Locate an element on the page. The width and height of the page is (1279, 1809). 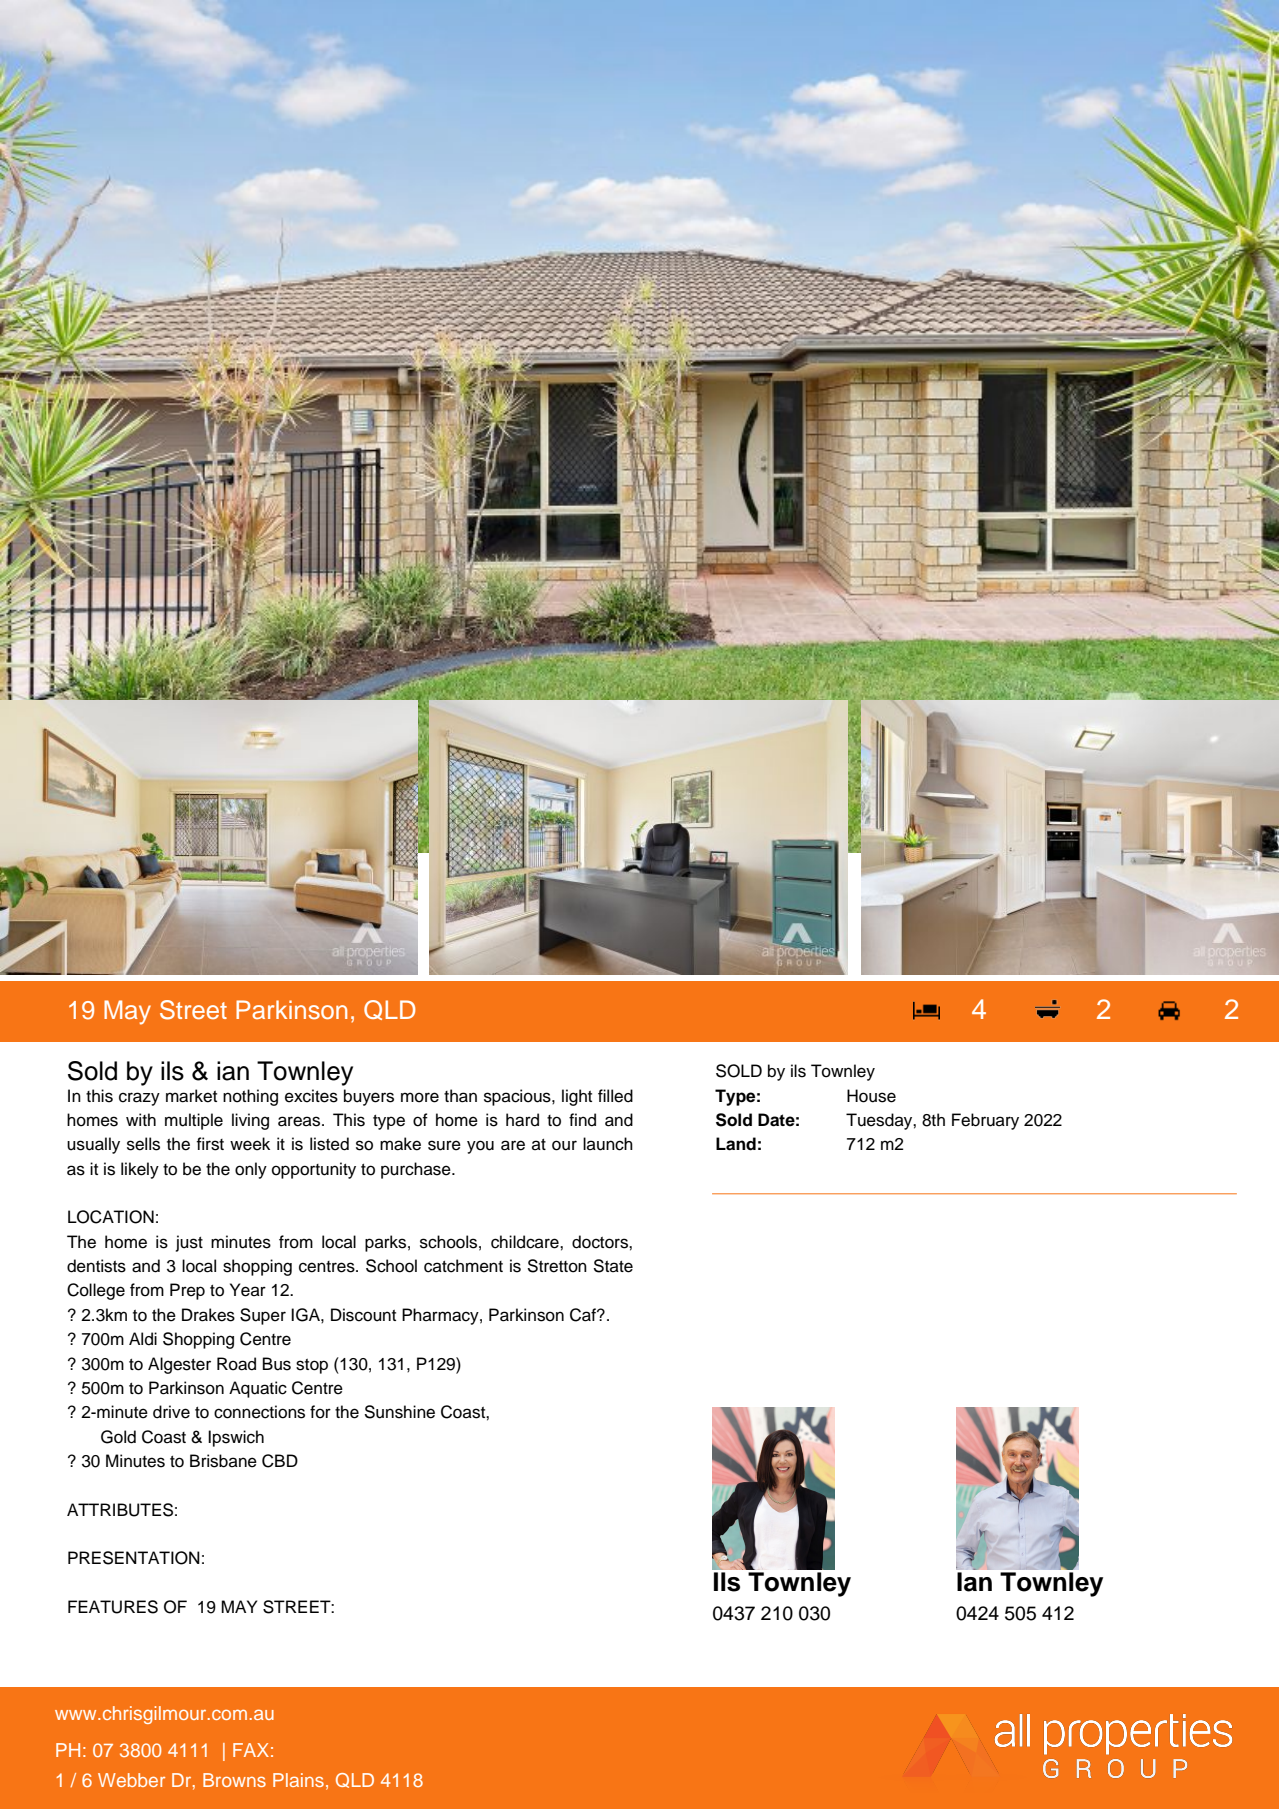
doctors is located at coordinates (601, 1242).
